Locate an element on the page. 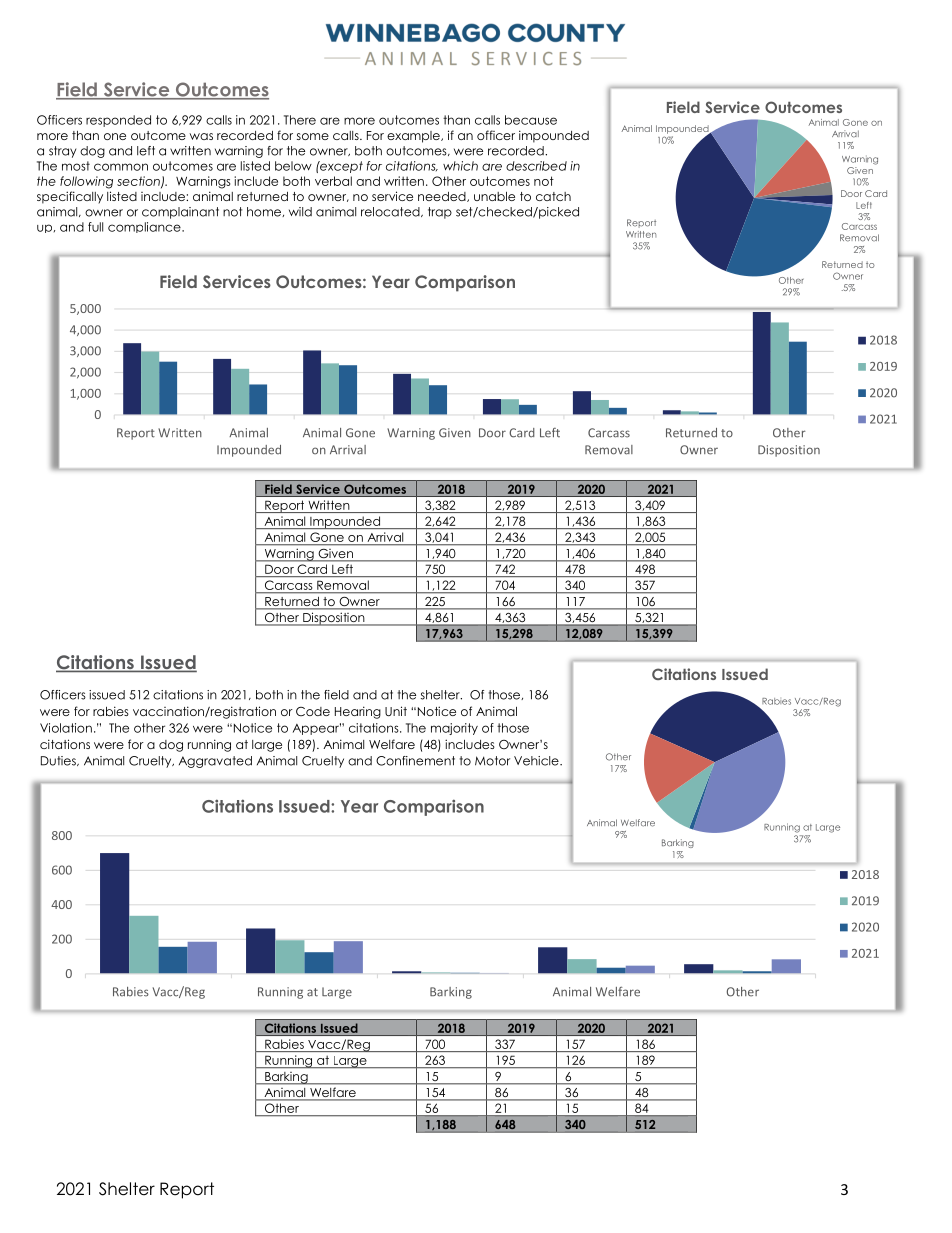 The image size is (952, 1233). wild is located at coordinates (300, 212).
